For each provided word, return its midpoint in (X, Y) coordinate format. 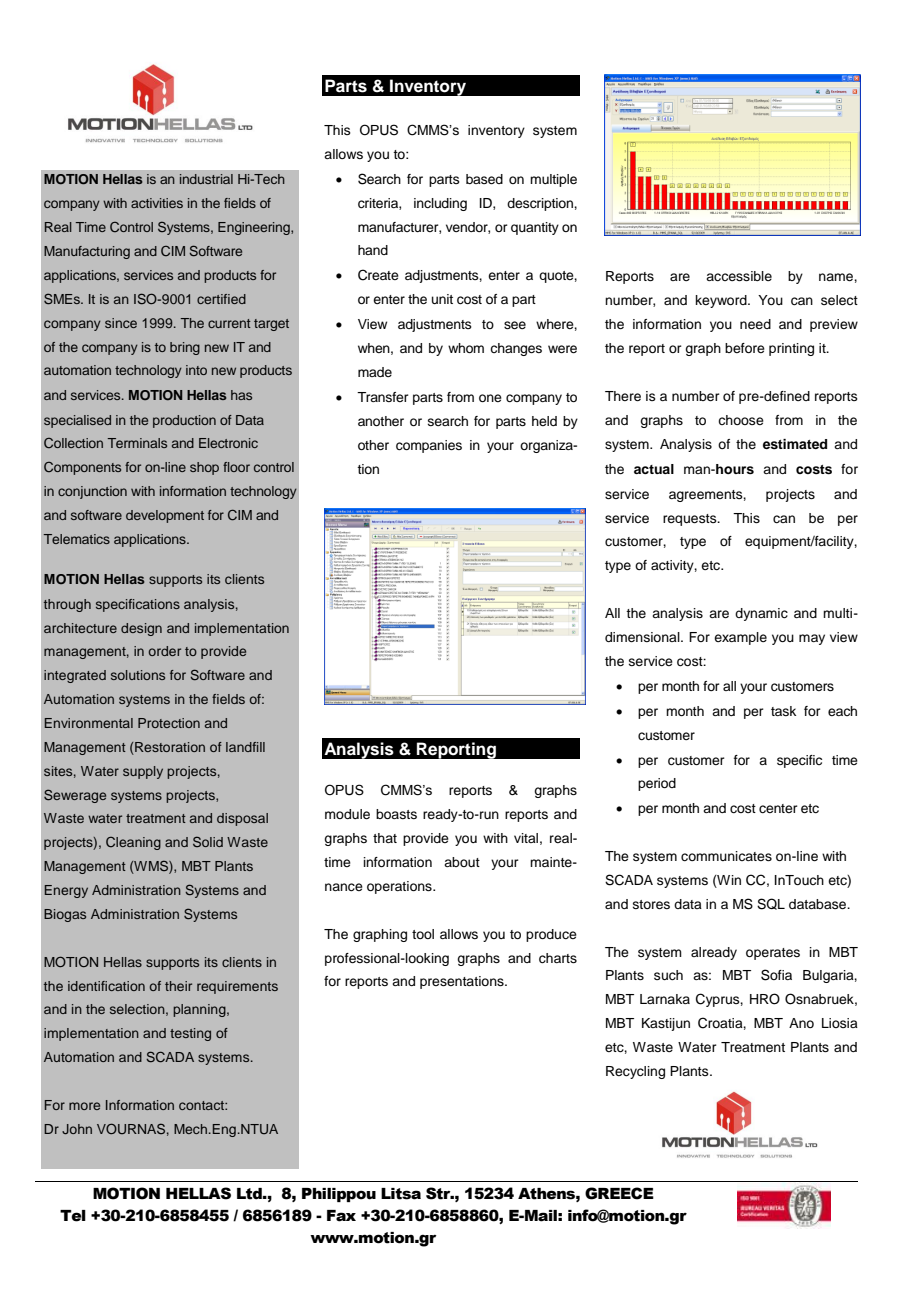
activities (157, 203)
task (783, 711)
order (164, 651)
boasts (396, 814)
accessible (739, 276)
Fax (341, 1216)
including (440, 204)
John (77, 1129)
